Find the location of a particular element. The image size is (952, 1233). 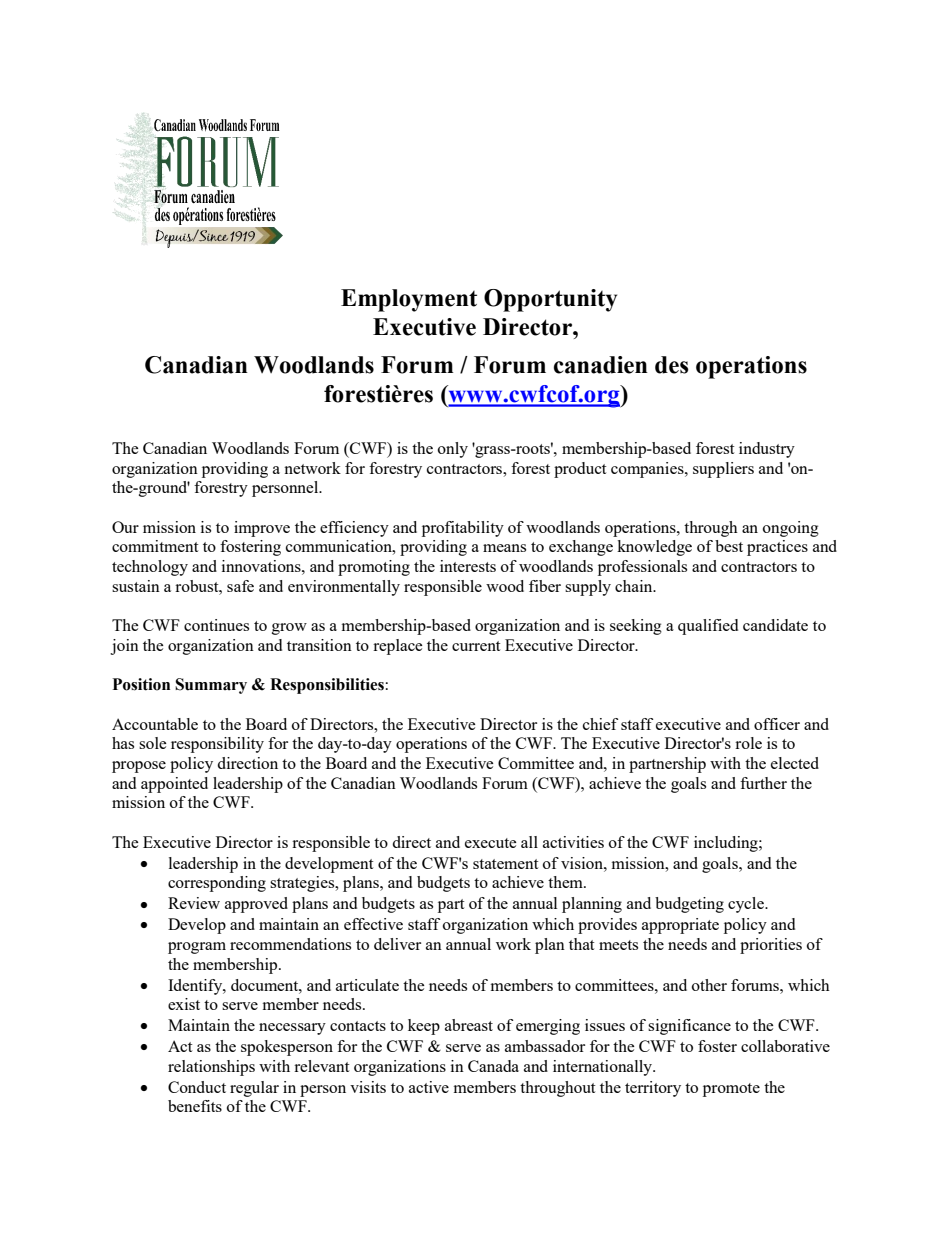

Conduct is located at coordinates (197, 1087).
